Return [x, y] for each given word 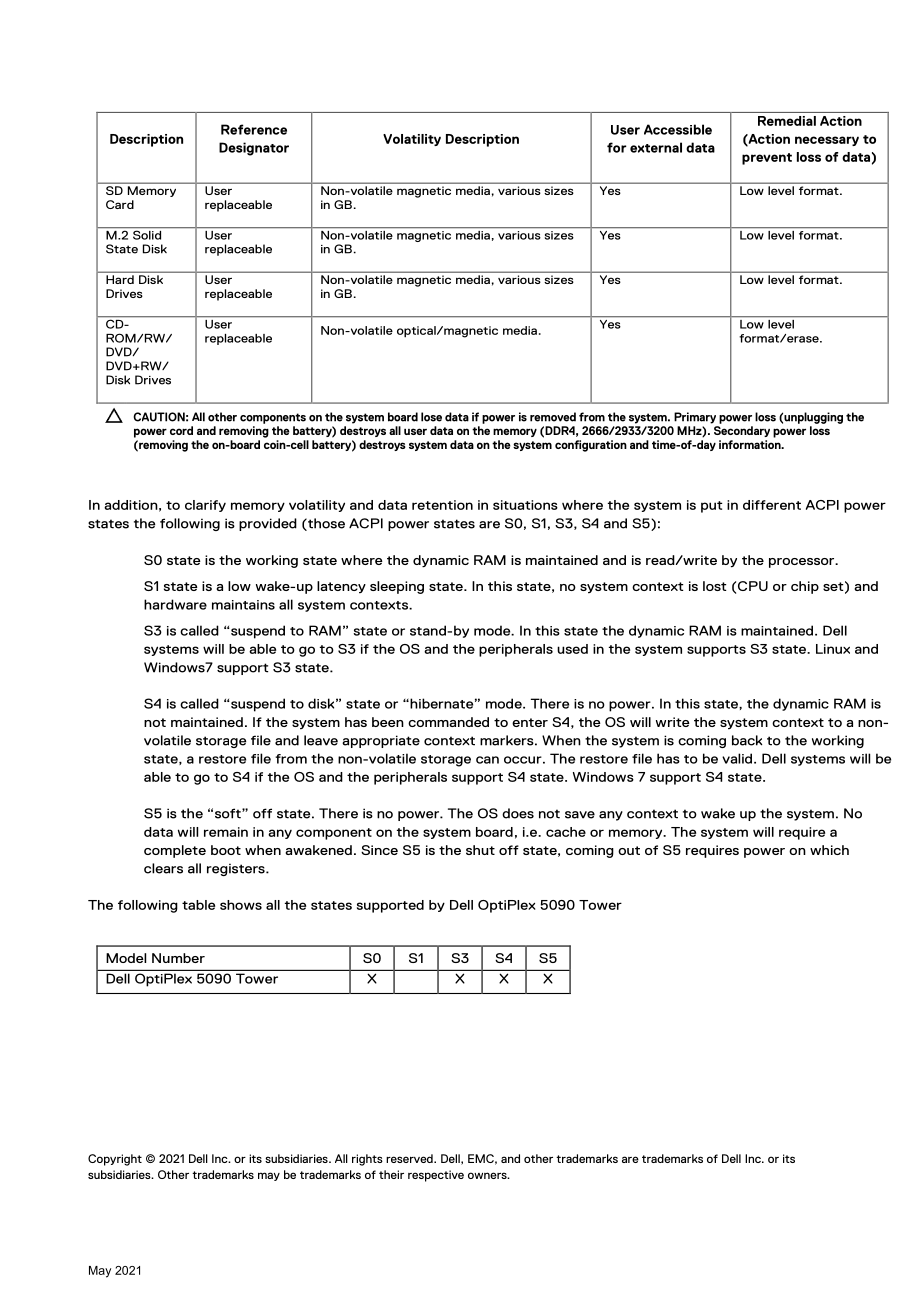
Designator [254, 149]
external [656, 147]
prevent [767, 159]
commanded [448, 722]
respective [436, 1176]
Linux [833, 649]
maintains [243, 605]
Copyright [115, 1160]
